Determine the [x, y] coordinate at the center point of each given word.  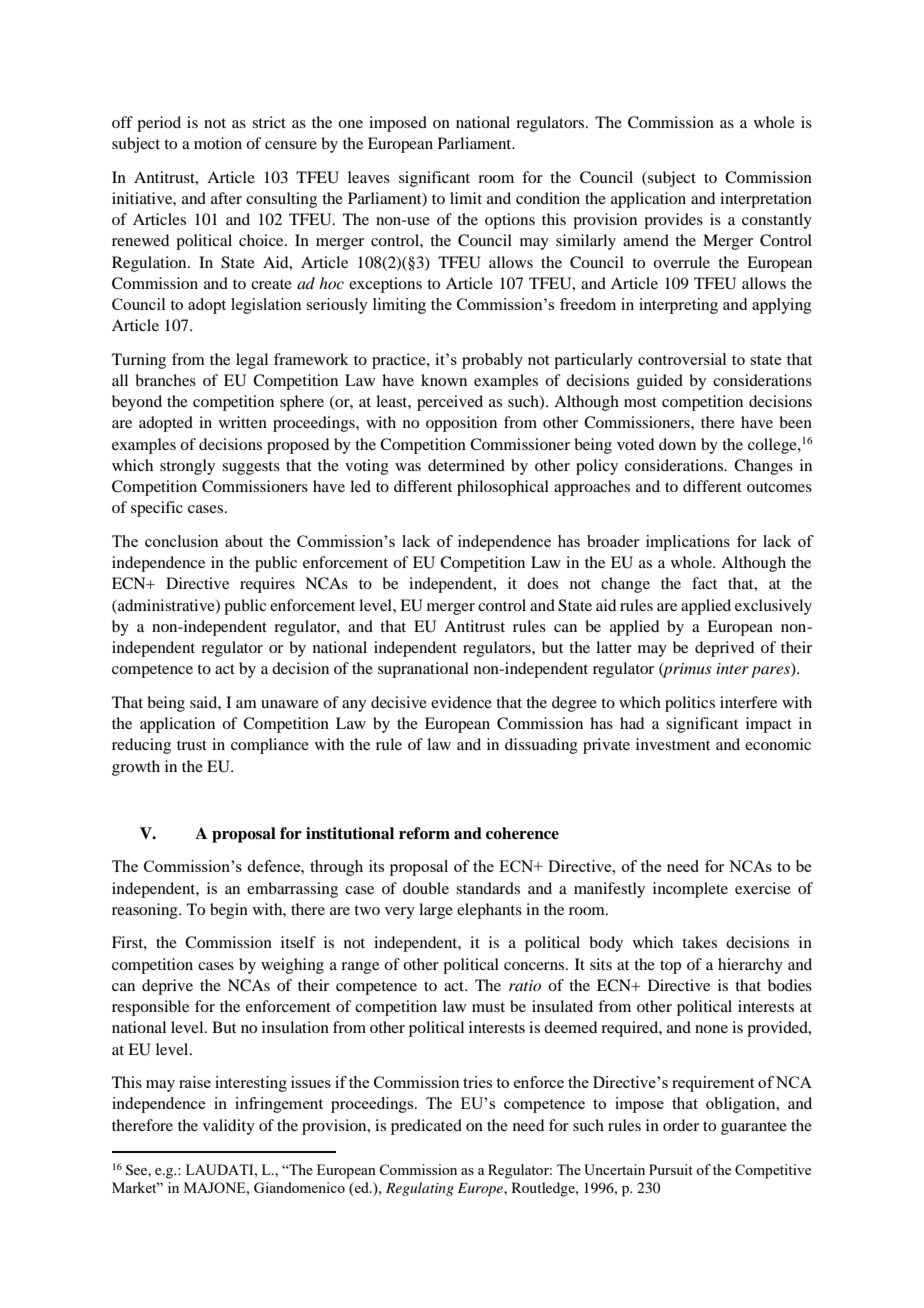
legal [252, 361]
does [542, 583]
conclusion [182, 541]
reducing [141, 746]
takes [699, 942]
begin [229, 911]
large [436, 911]
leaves [369, 177]
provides [673, 221]
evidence [461, 702]
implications [688, 543]
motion [218, 143]
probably [492, 361]
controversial [682, 359]
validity [229, 1127]
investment [673, 744]
